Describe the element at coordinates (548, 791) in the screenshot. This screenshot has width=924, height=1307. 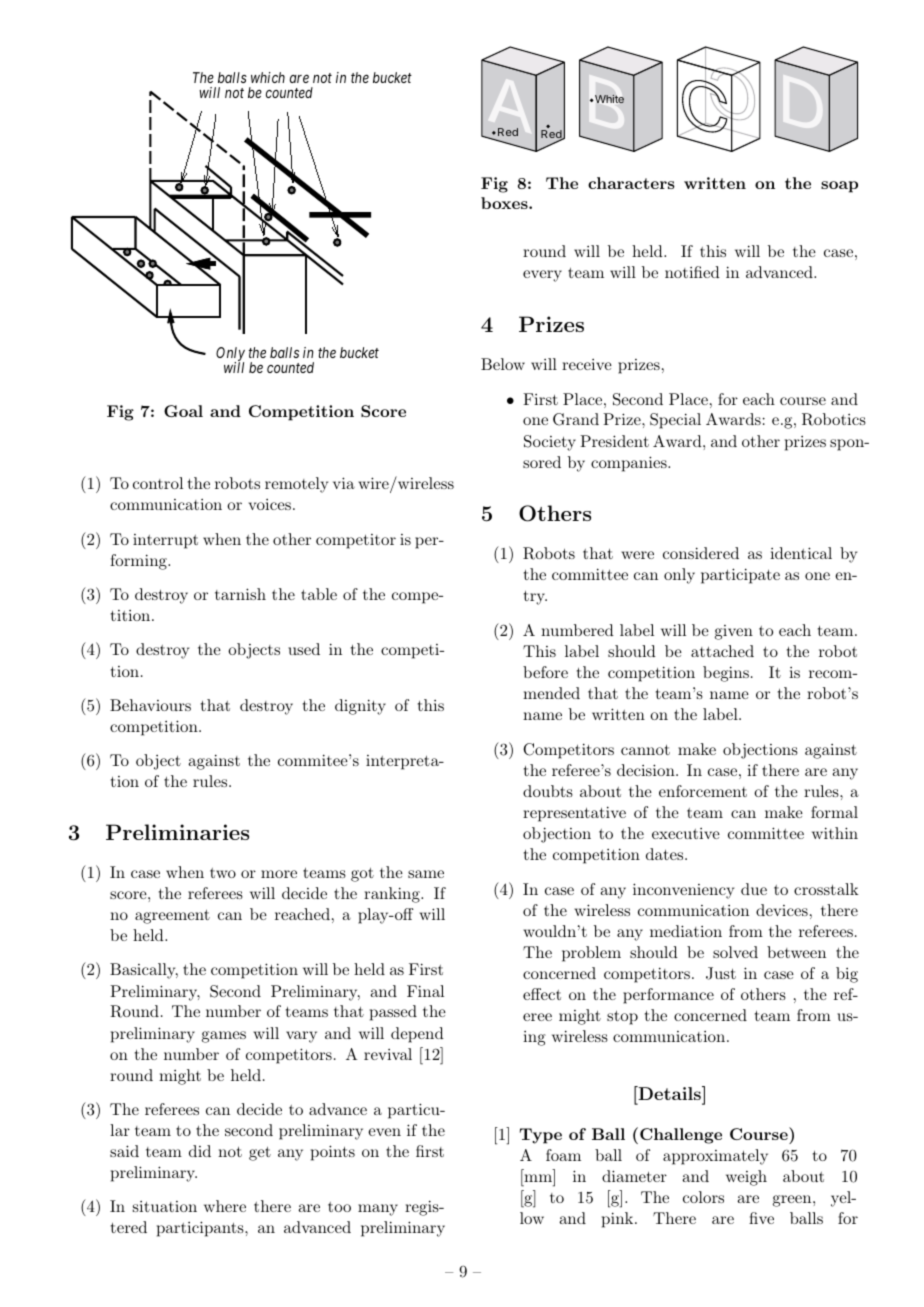
I see `doubts` at that location.
